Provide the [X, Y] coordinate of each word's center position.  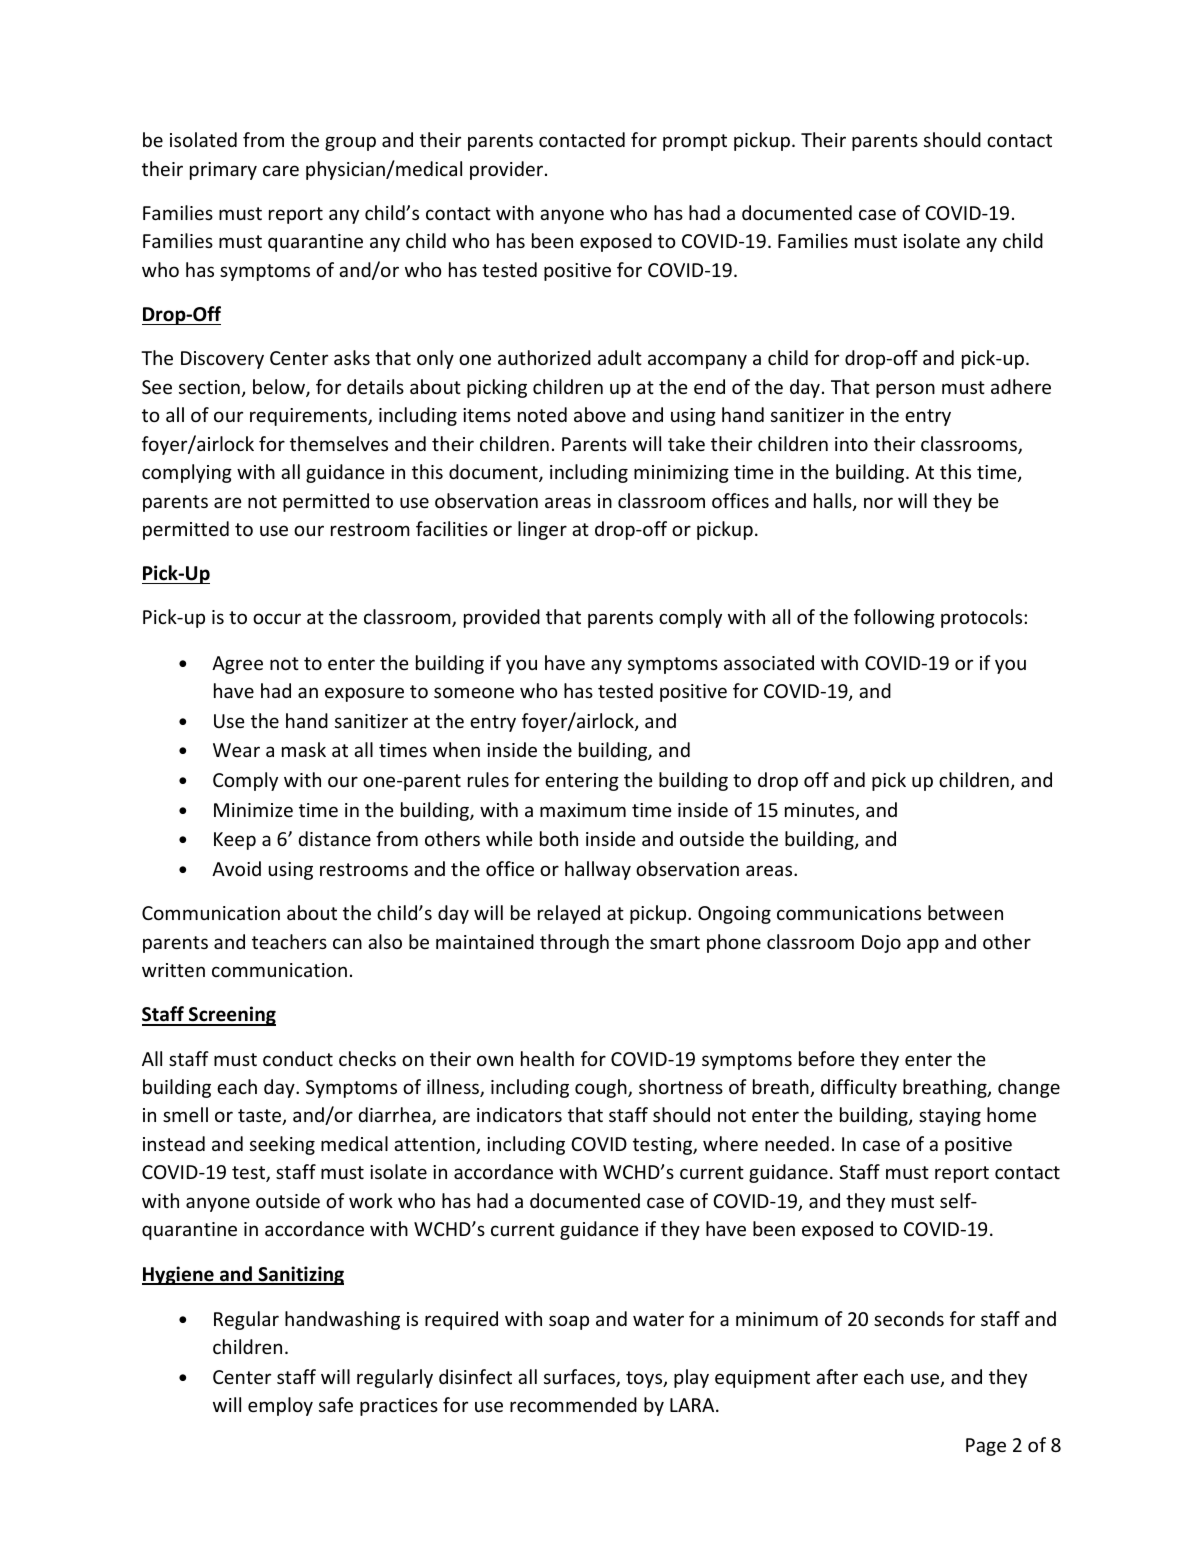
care [281, 170]
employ [280, 1406]
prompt [695, 142]
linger [542, 530]
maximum [583, 810]
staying [950, 1117]
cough [602, 1088]
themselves [339, 443]
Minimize [253, 810]
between [965, 912]
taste [260, 1117]
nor [878, 502]
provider [508, 170]
